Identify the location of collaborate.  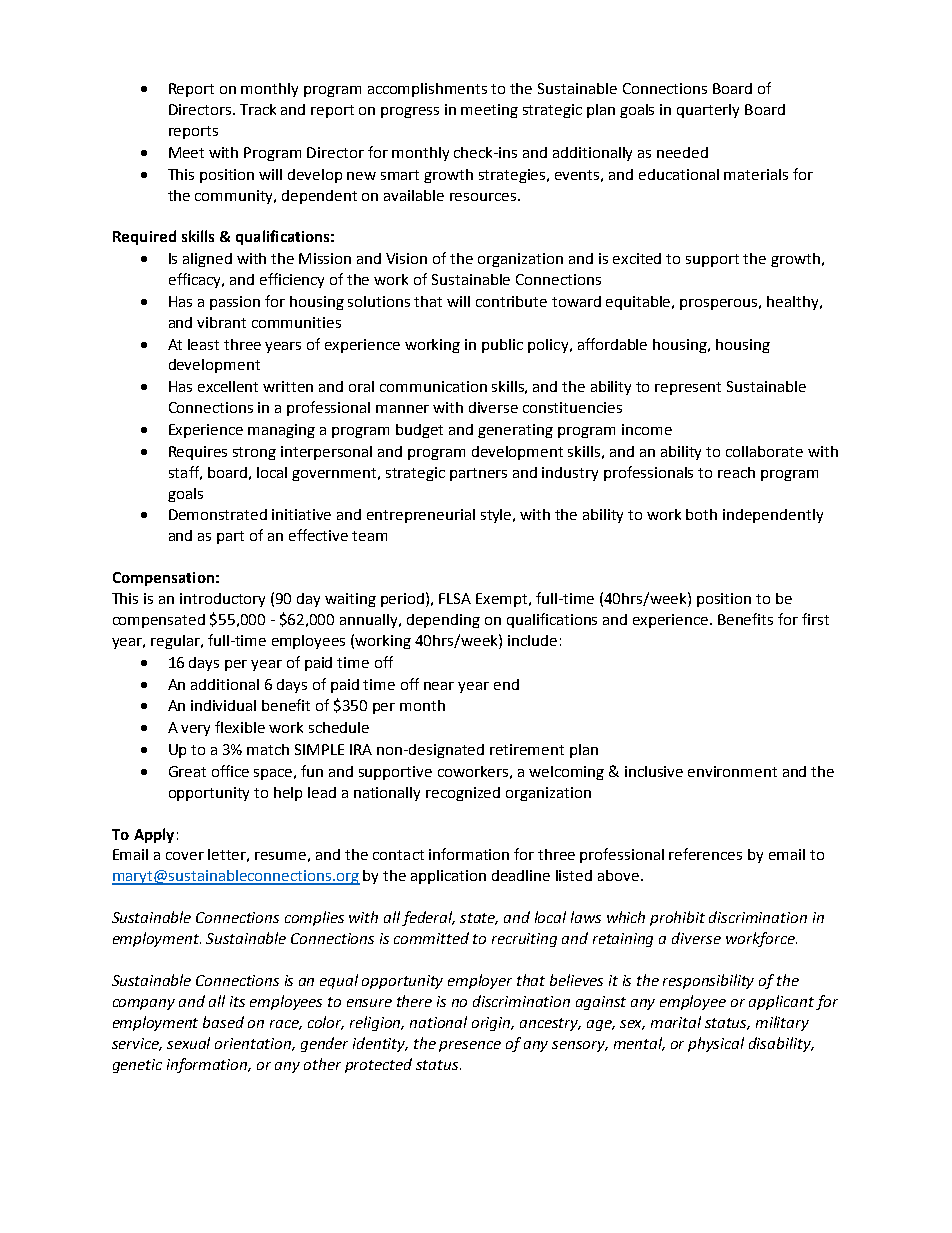
(764, 451).
